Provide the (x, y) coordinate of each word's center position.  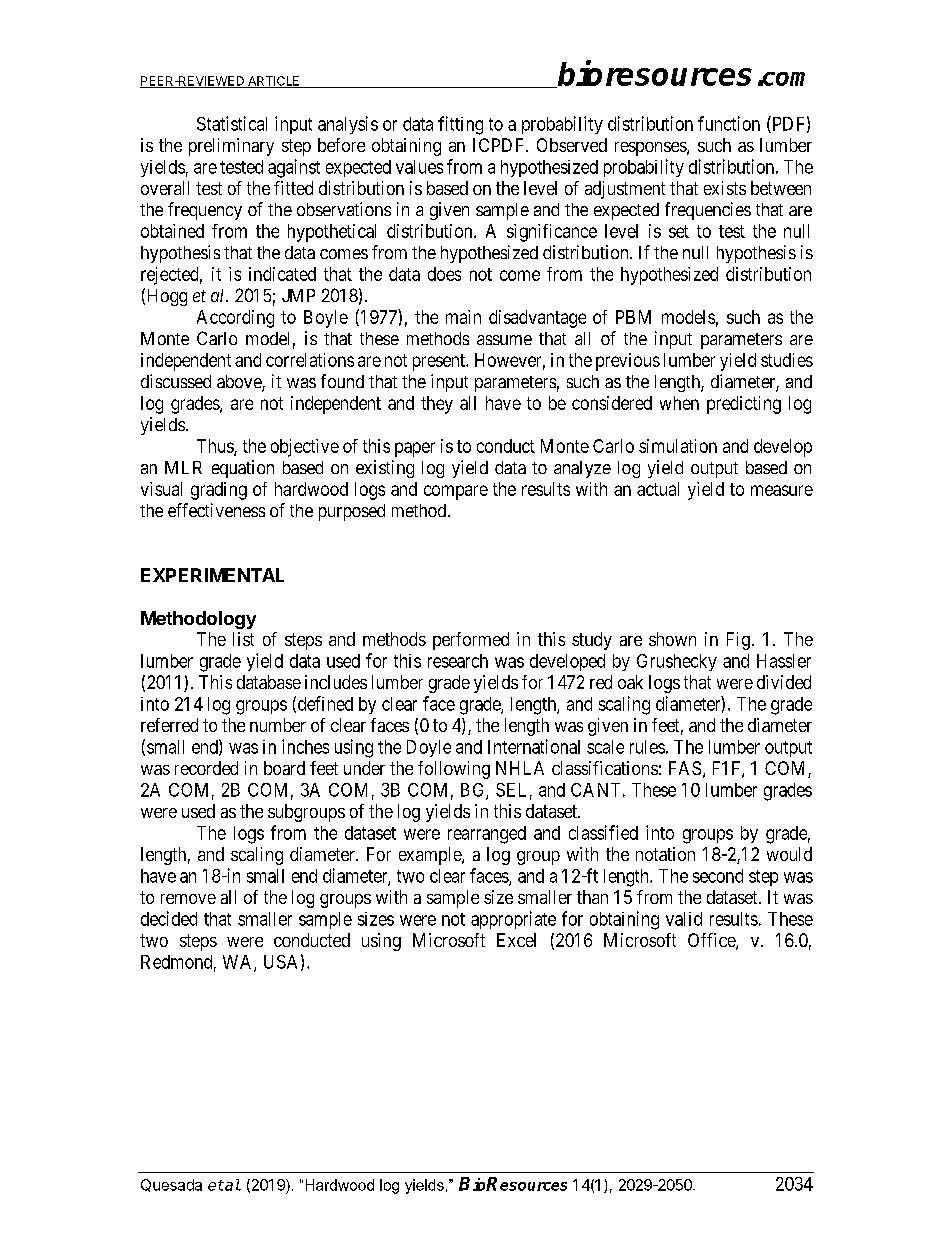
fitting (460, 125)
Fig (738, 641)
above (240, 383)
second (718, 876)
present (440, 362)
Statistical (232, 123)
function (729, 123)
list (243, 639)
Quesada (171, 1185)
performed (471, 641)
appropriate (513, 920)
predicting (744, 405)
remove (188, 899)
